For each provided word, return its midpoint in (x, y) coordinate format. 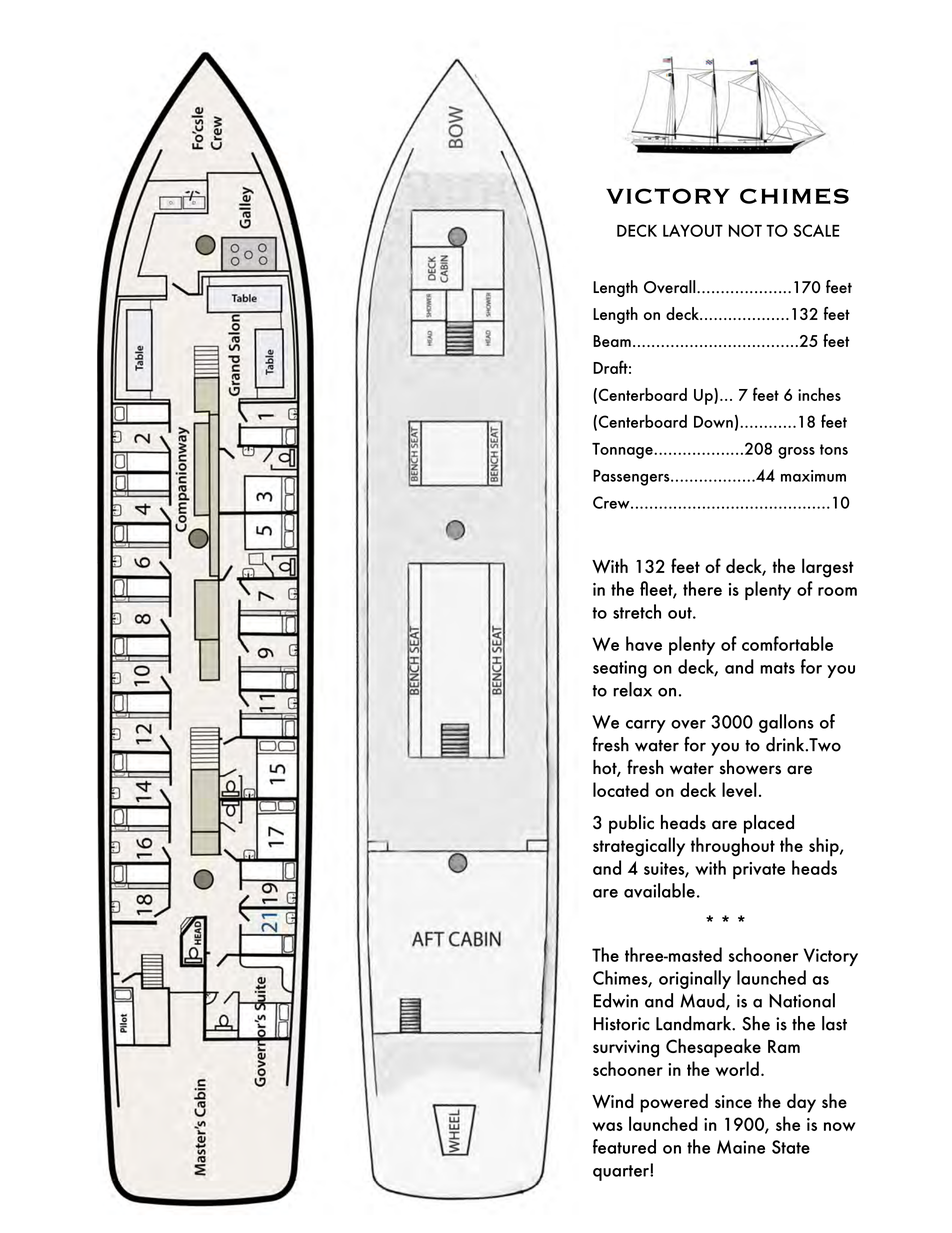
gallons (786, 723)
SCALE (816, 230)
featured (624, 1146)
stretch (637, 611)
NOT (745, 230)
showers (750, 767)
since (733, 1101)
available (659, 890)
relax (632, 689)
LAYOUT (693, 230)
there (702, 588)
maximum (813, 476)
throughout (733, 847)
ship (825, 847)
